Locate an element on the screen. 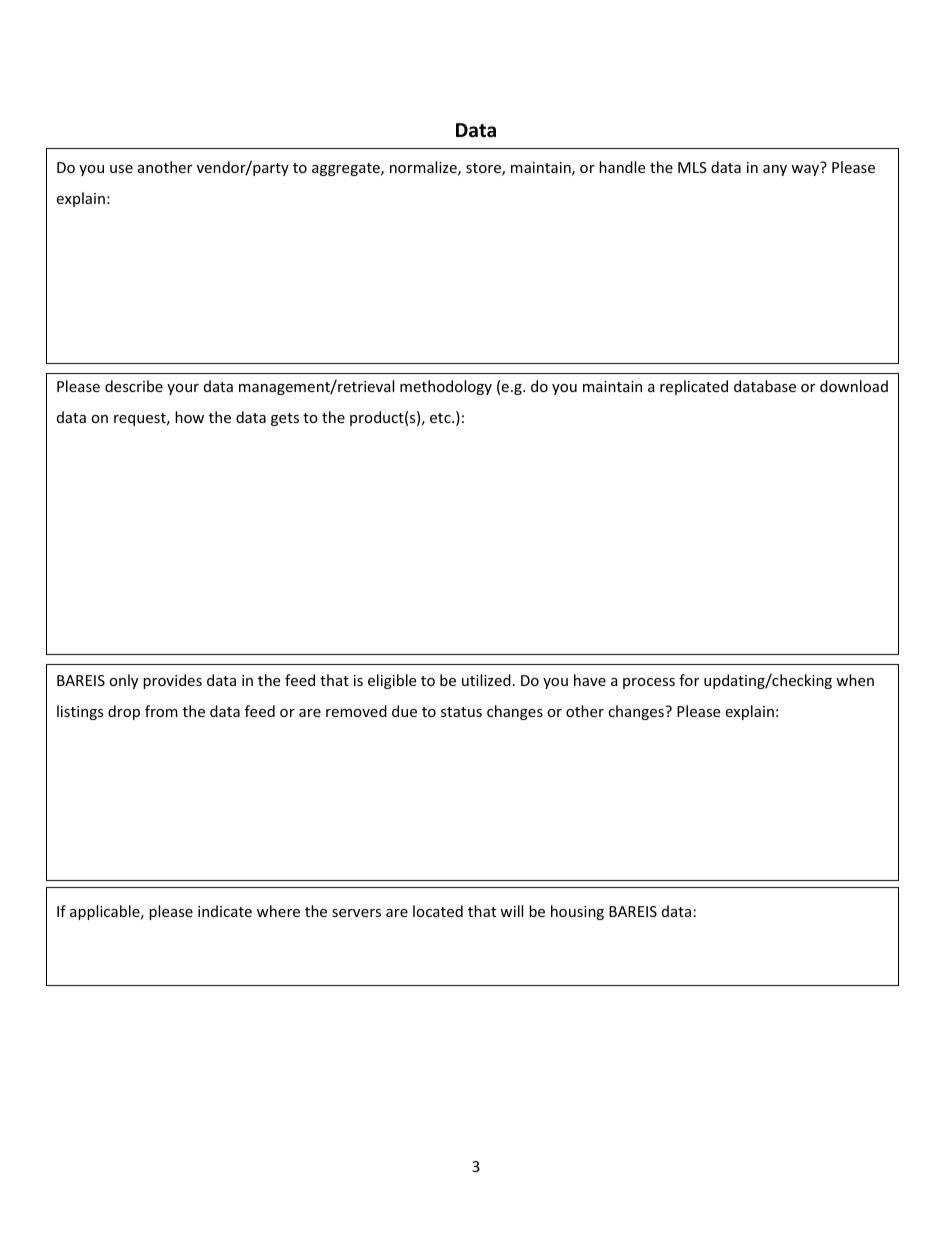 The width and height of the screenshot is (952, 1233). located is located at coordinates (438, 911).
